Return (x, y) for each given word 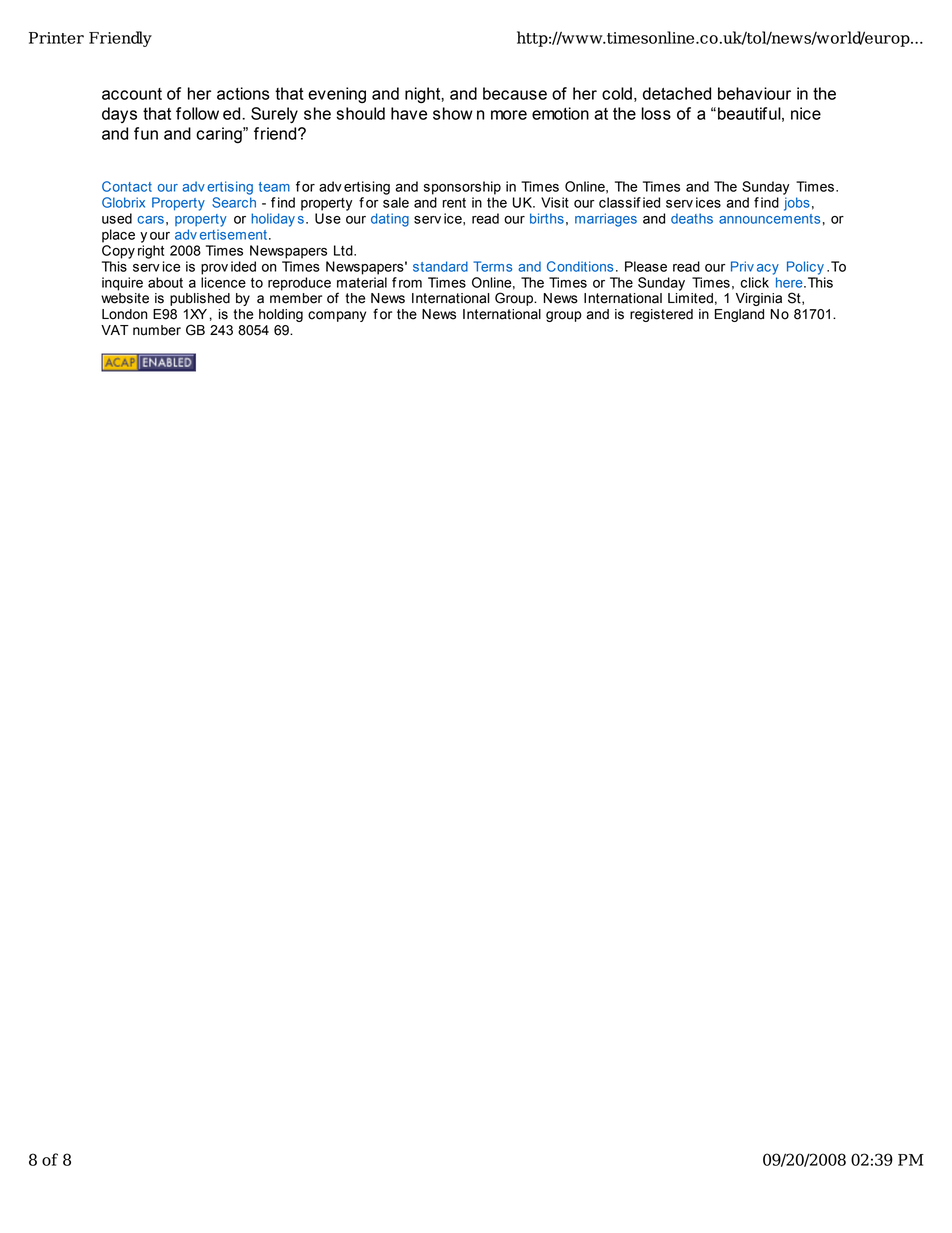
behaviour (754, 93)
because (515, 93)
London (124, 314)
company (337, 316)
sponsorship (462, 188)
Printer (56, 38)
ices (708, 202)
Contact (127, 186)
